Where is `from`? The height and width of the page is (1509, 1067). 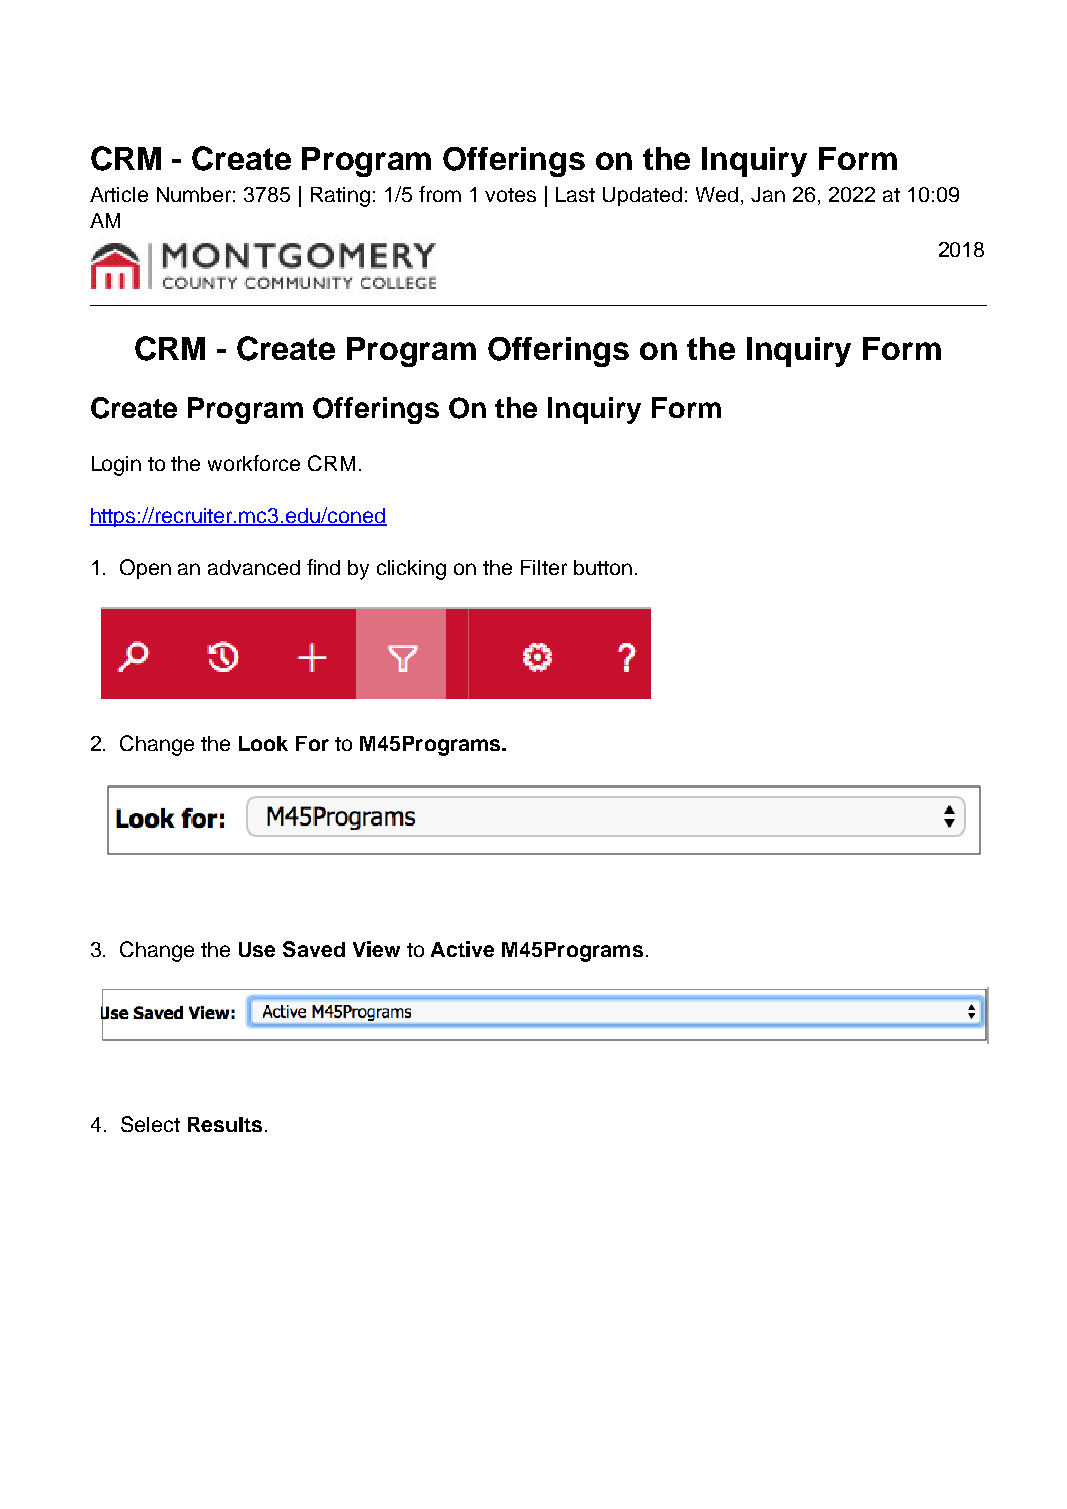 from is located at coordinates (440, 194).
